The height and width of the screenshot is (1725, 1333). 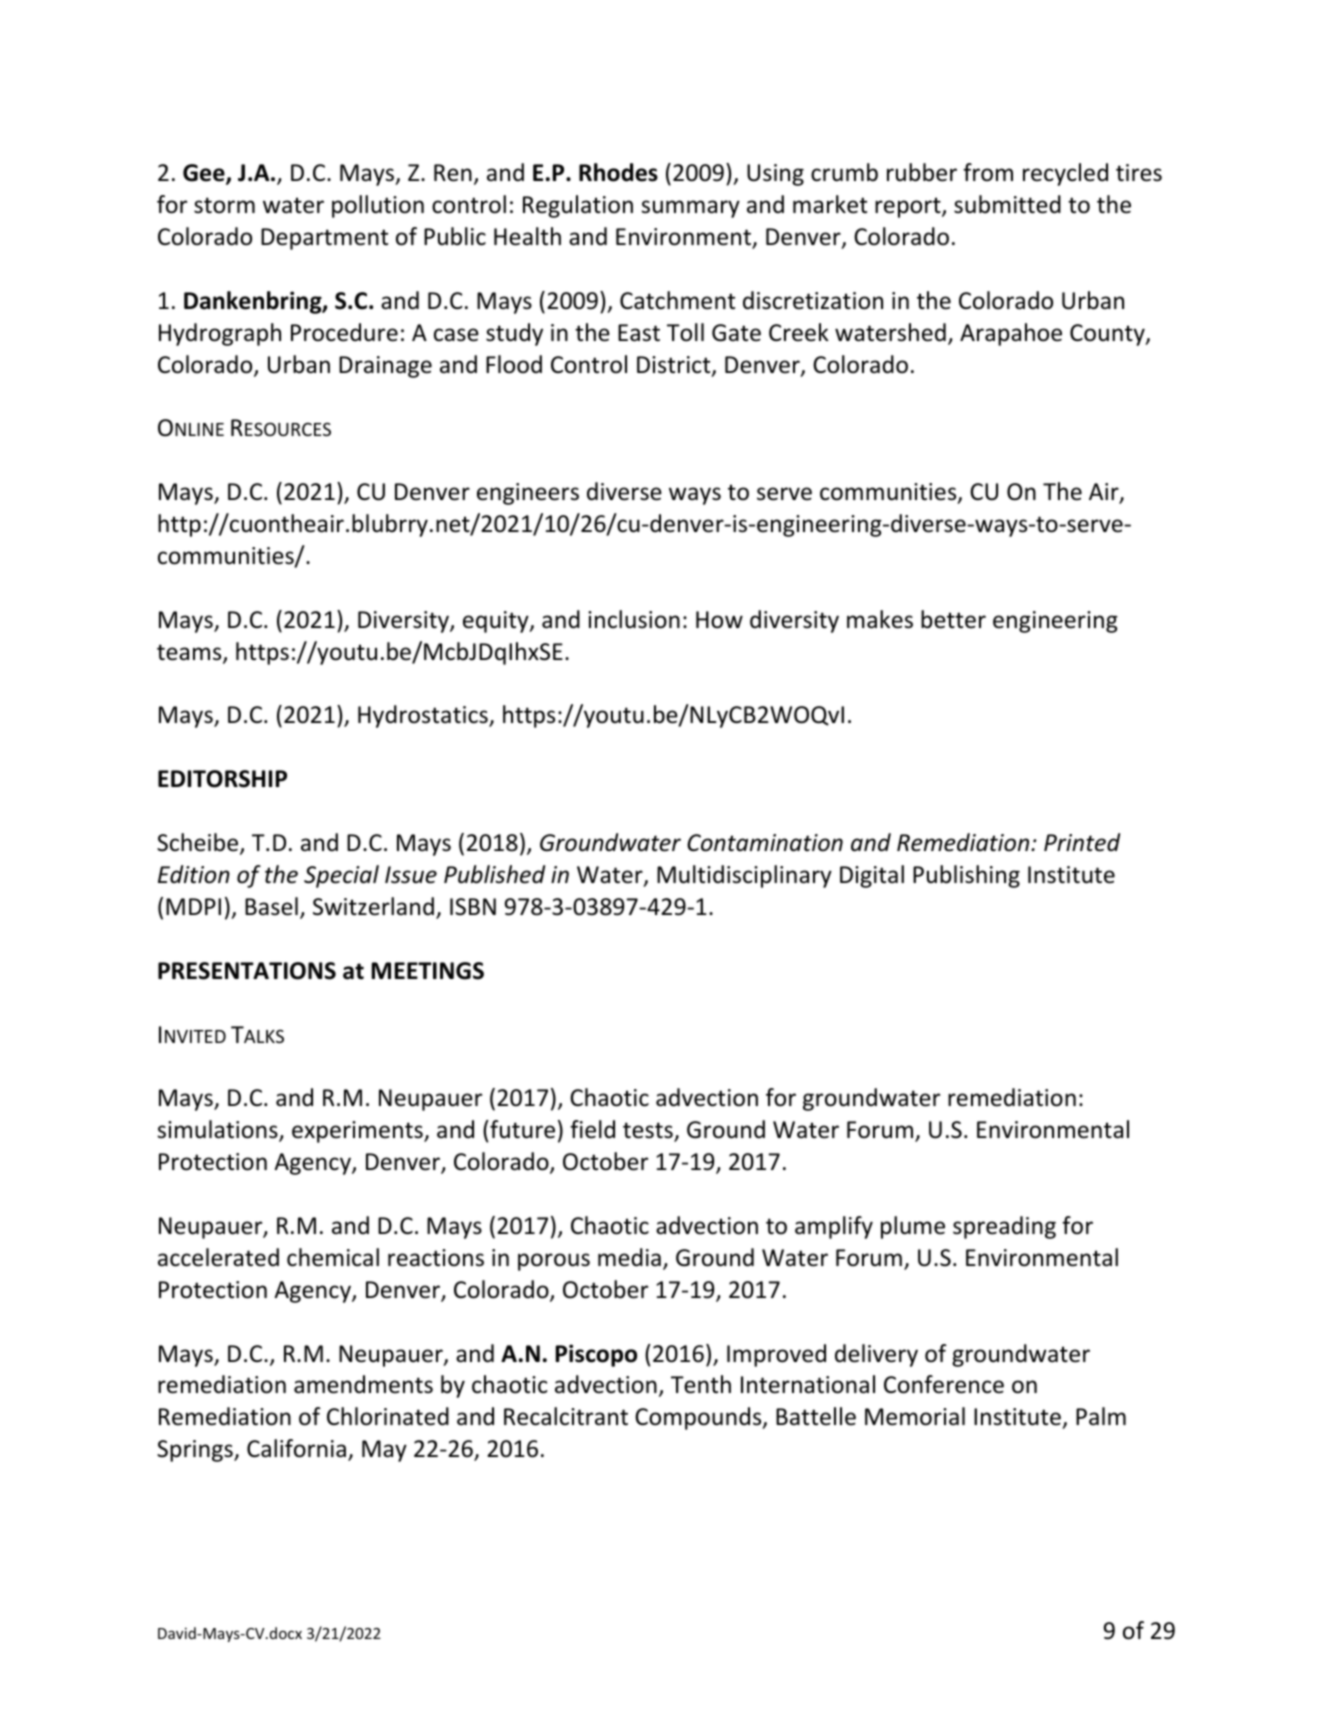 I want to click on submitted, so click(x=1007, y=204).
